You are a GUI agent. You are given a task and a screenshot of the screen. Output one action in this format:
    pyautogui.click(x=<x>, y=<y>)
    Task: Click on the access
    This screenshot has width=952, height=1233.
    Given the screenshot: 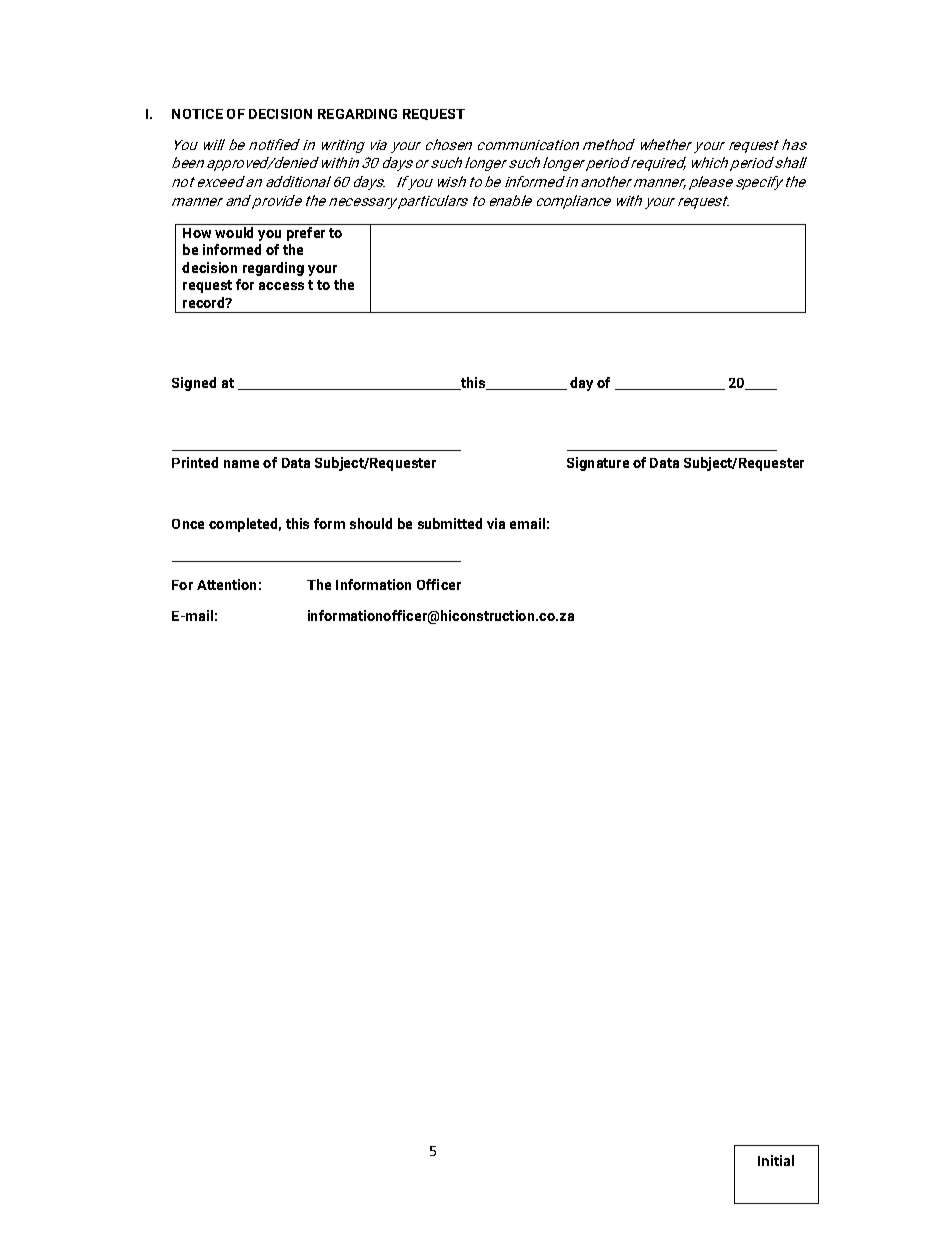 What is the action you would take?
    pyautogui.click(x=281, y=286)
